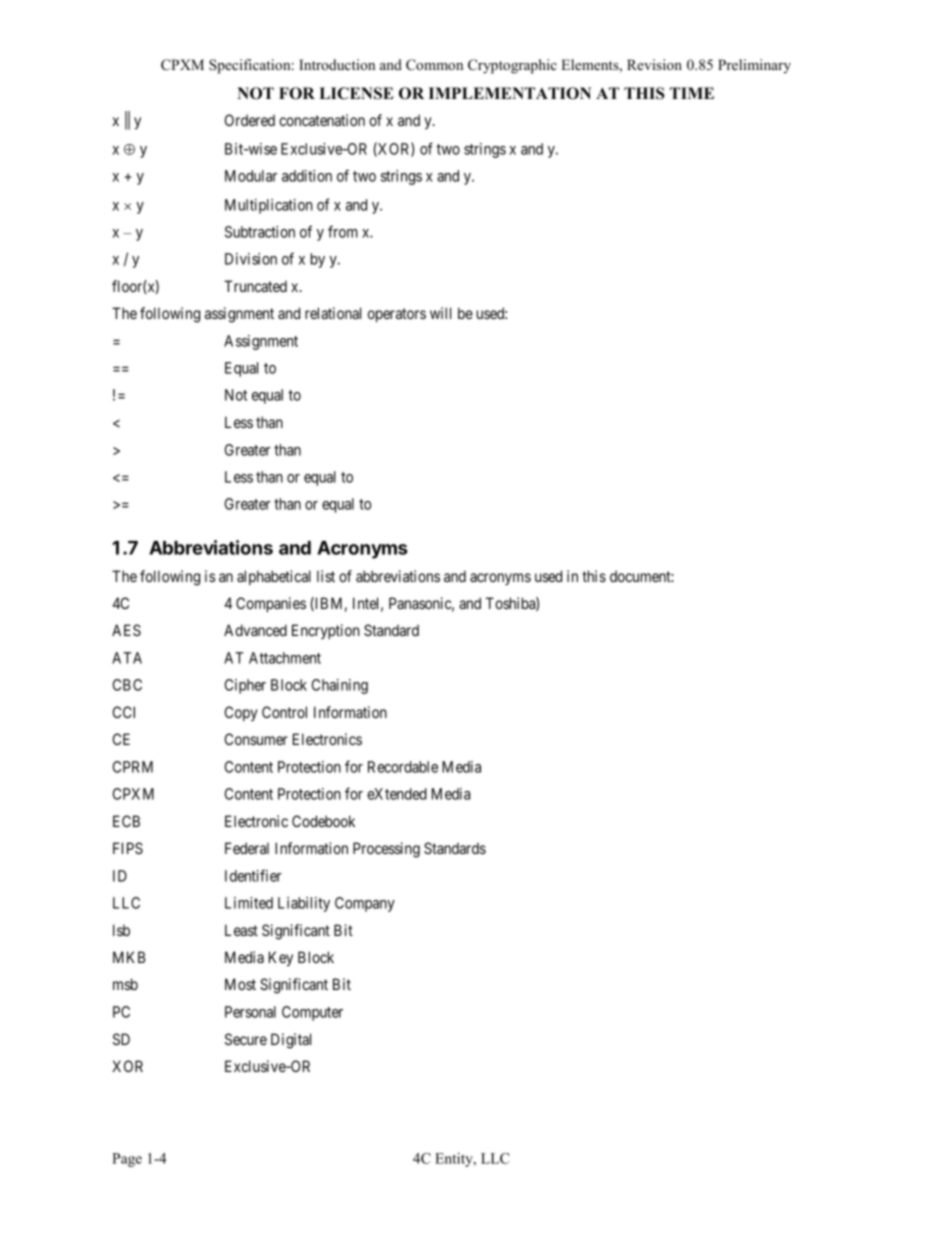 The height and width of the page is (1233, 952). Describe the element at coordinates (386, 850) in the page. I see `Processing` at that location.
